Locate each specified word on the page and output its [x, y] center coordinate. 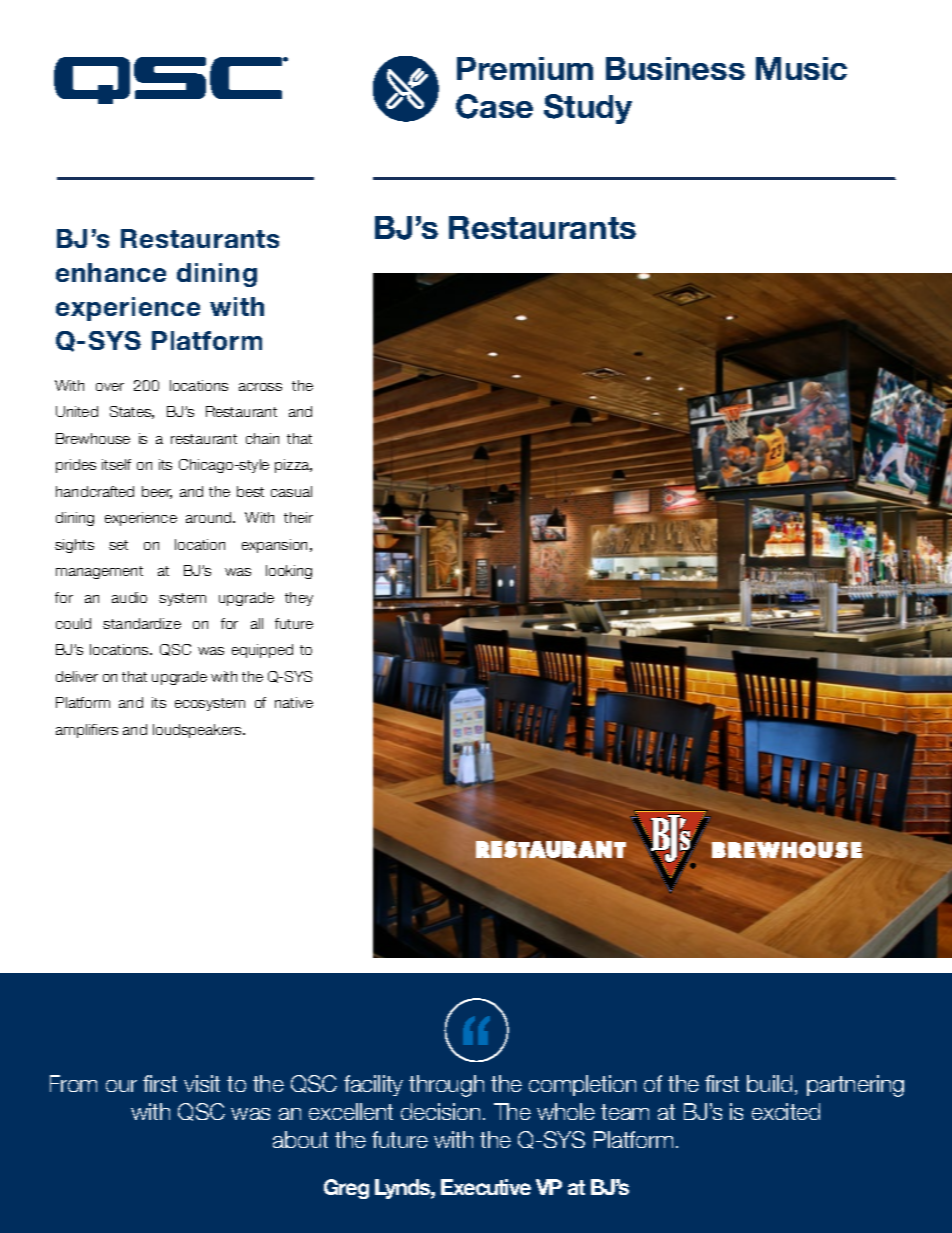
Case [494, 106]
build [769, 1083]
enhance [111, 272]
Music [801, 68]
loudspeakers [198, 731]
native [294, 702]
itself [116, 464]
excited [786, 1111]
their [298, 517]
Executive [486, 1187]
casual [291, 491]
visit [202, 1083]
